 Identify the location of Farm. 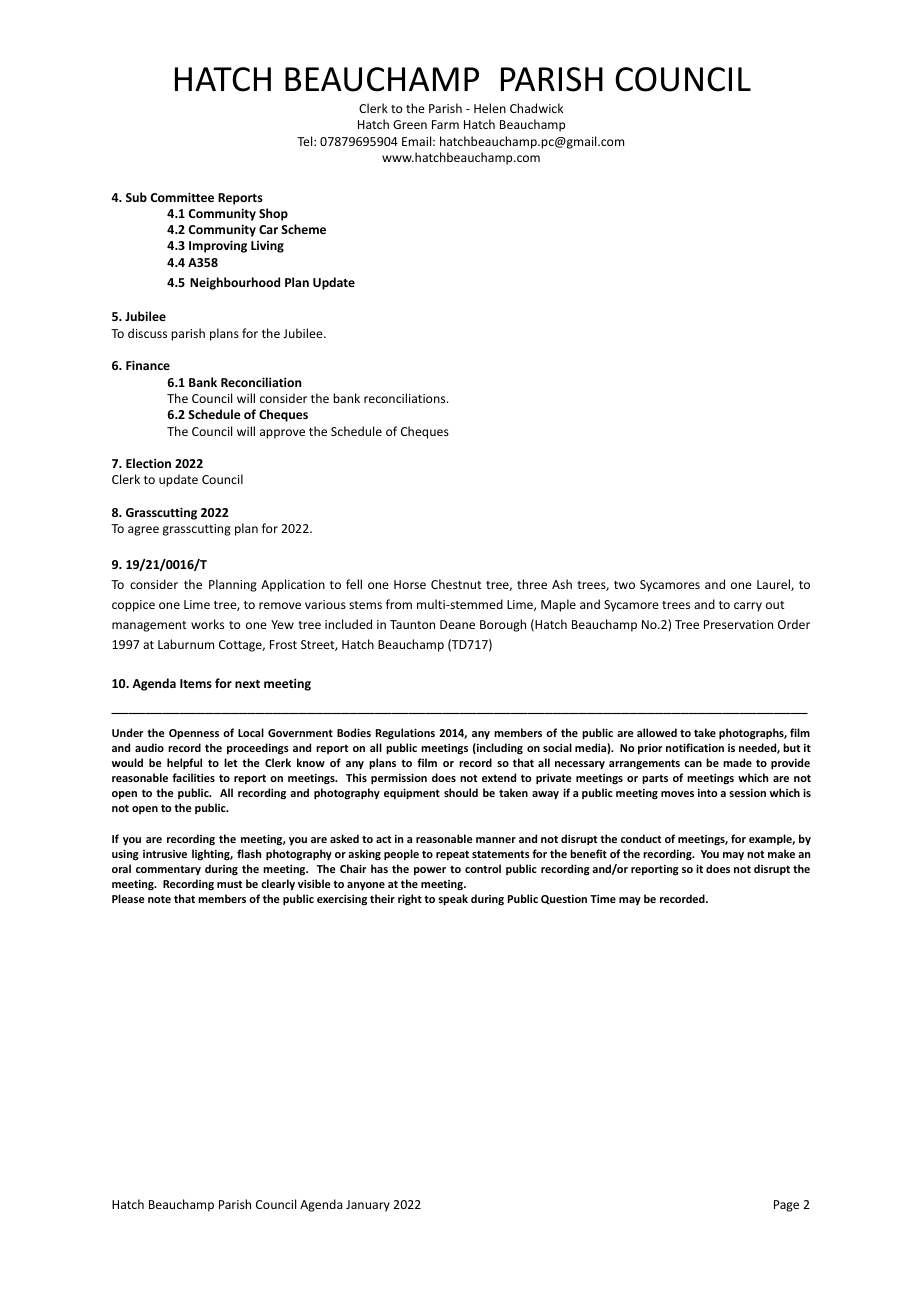
(445, 124).
